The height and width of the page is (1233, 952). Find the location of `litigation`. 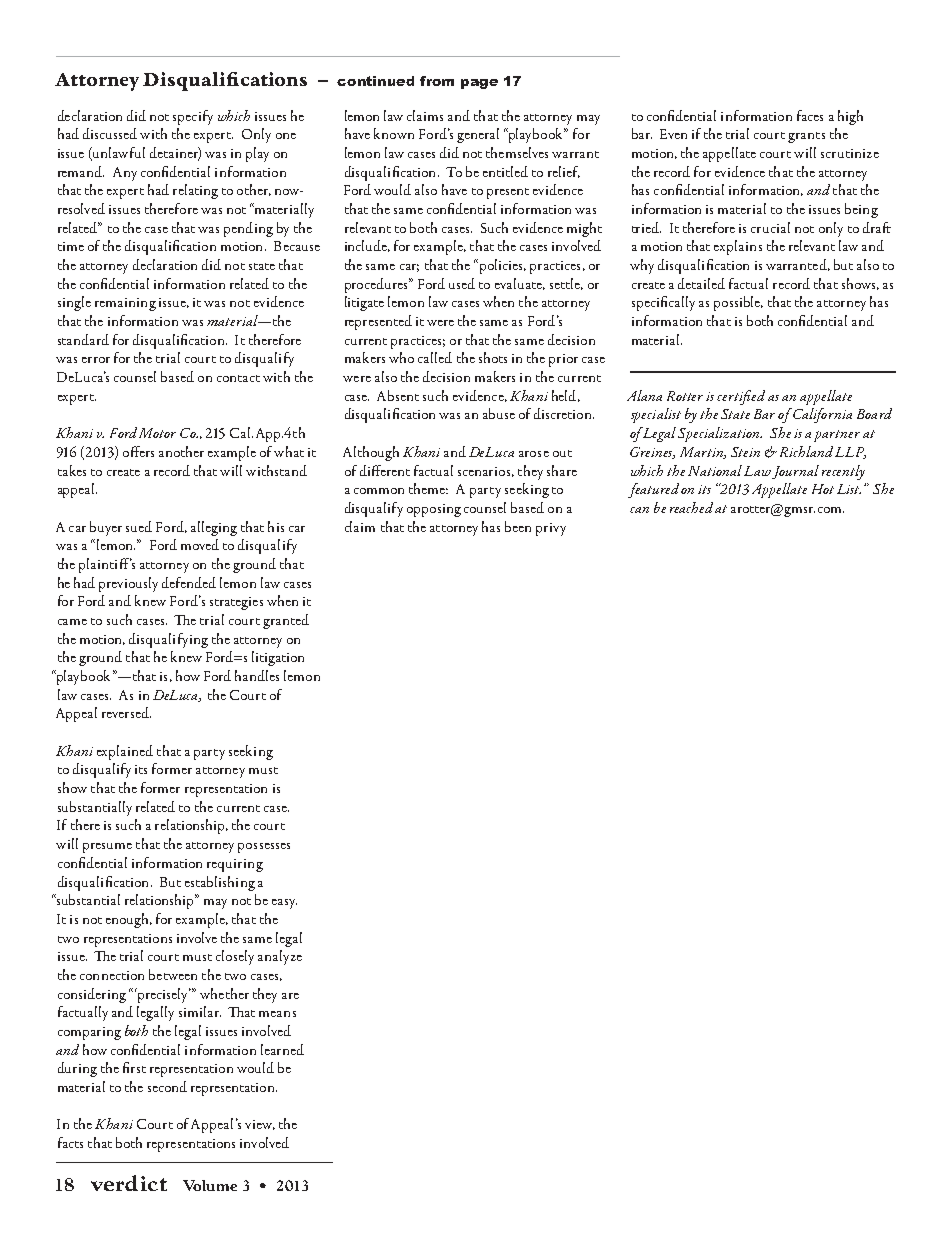

litigation is located at coordinates (278, 658).
